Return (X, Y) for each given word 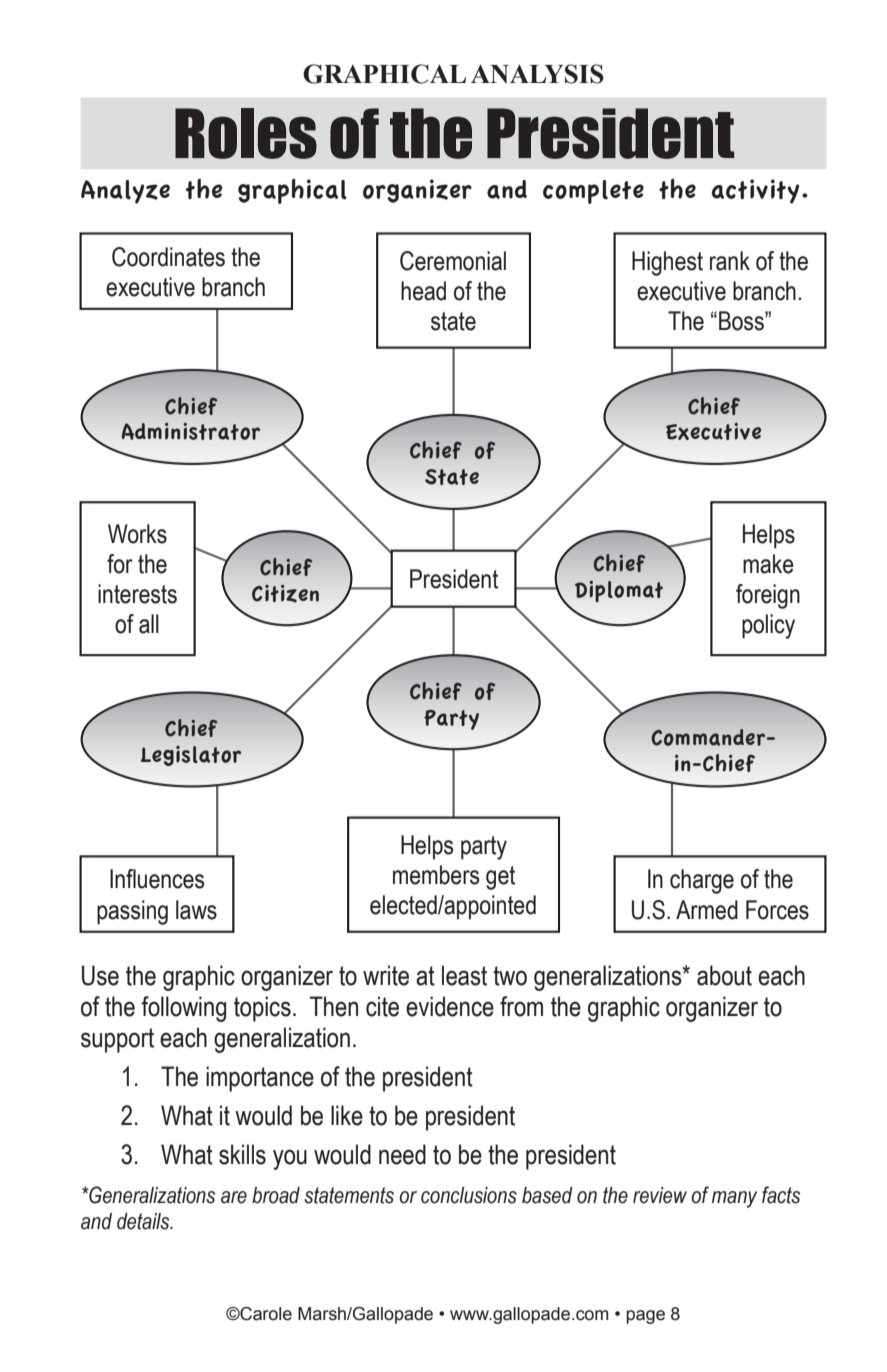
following (184, 1009)
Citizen (285, 594)
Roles (246, 133)
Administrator (191, 431)
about (724, 975)
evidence (450, 1006)
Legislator (191, 756)
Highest (667, 263)
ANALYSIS (537, 74)
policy (768, 626)
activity (755, 191)
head (423, 291)
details (144, 1221)
